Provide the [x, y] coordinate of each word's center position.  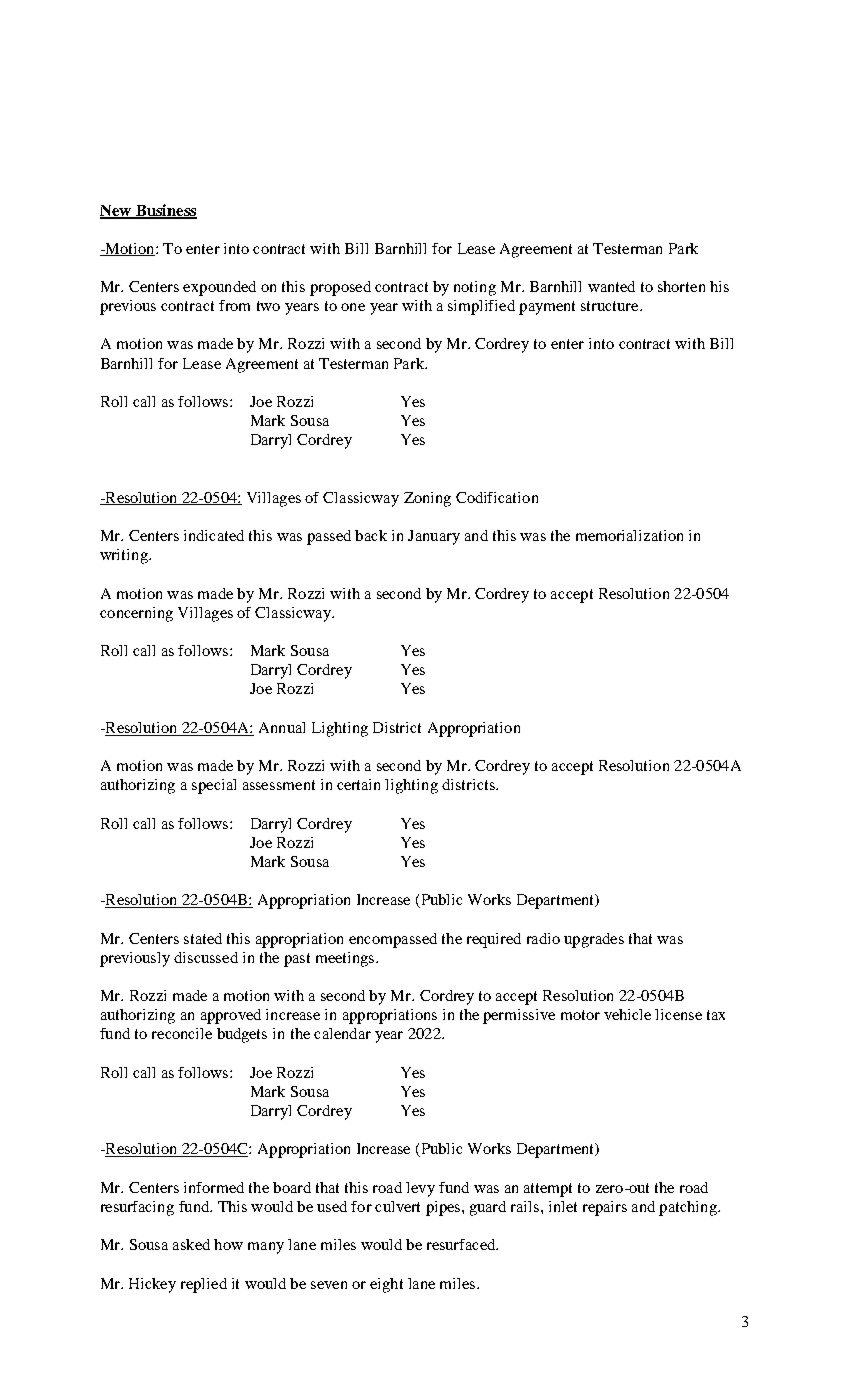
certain [358, 784]
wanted [611, 286]
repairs [605, 1208]
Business [165, 211]
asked [191, 1244]
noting [475, 288]
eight [386, 1285]
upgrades [594, 940]
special [214, 786]
